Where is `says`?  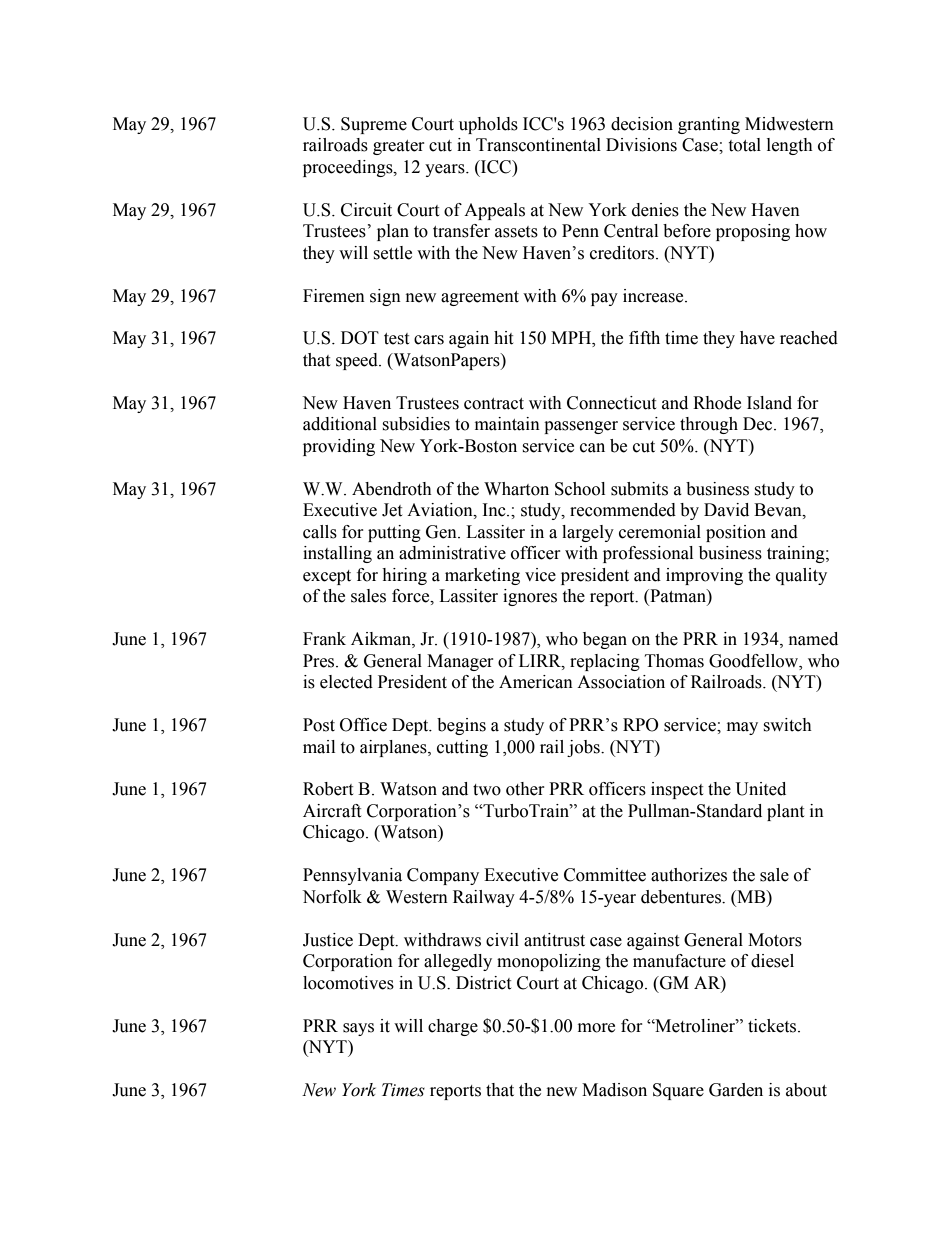
says is located at coordinates (358, 1029).
